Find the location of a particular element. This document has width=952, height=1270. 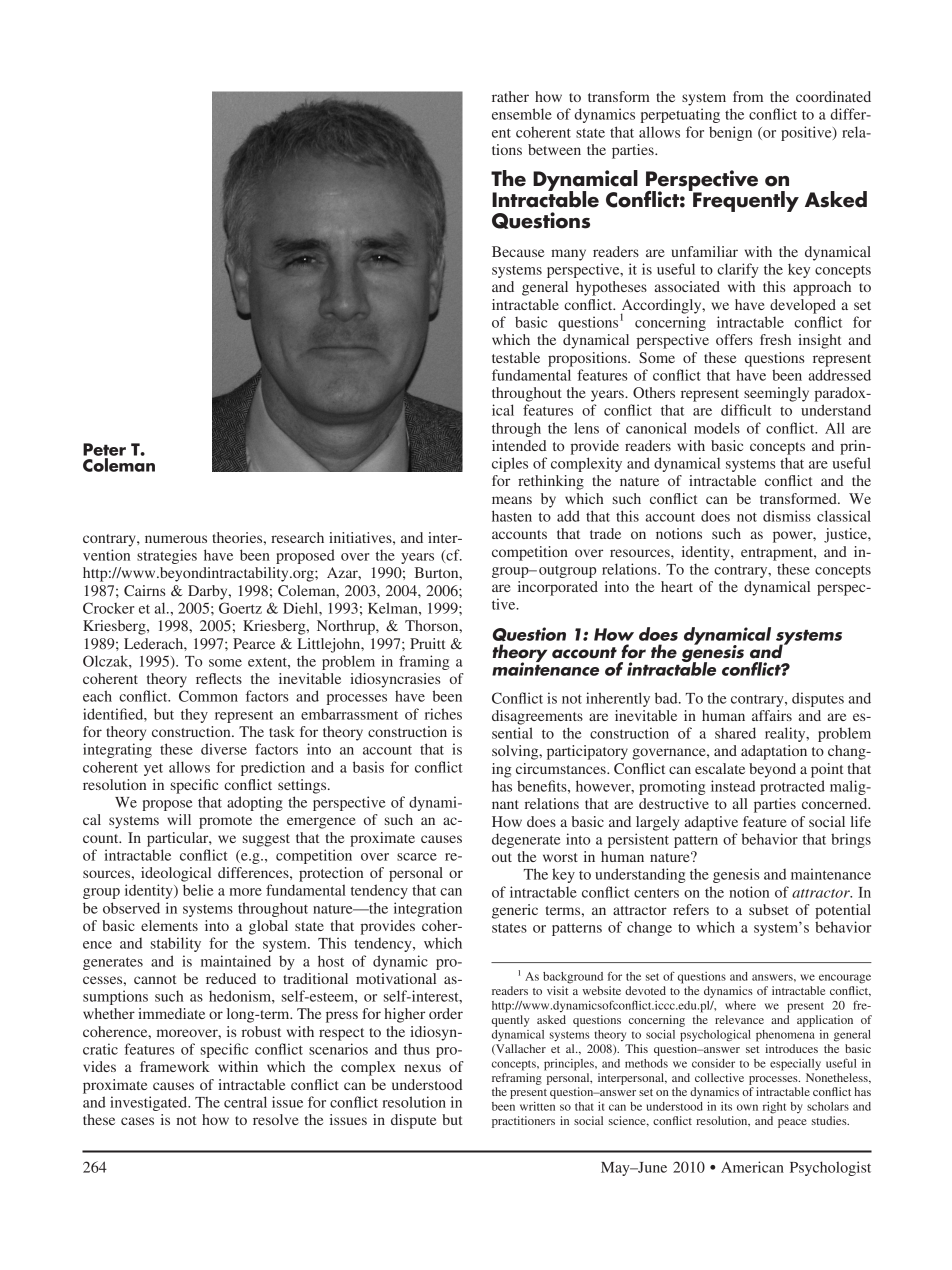

testable is located at coordinates (516, 357).
